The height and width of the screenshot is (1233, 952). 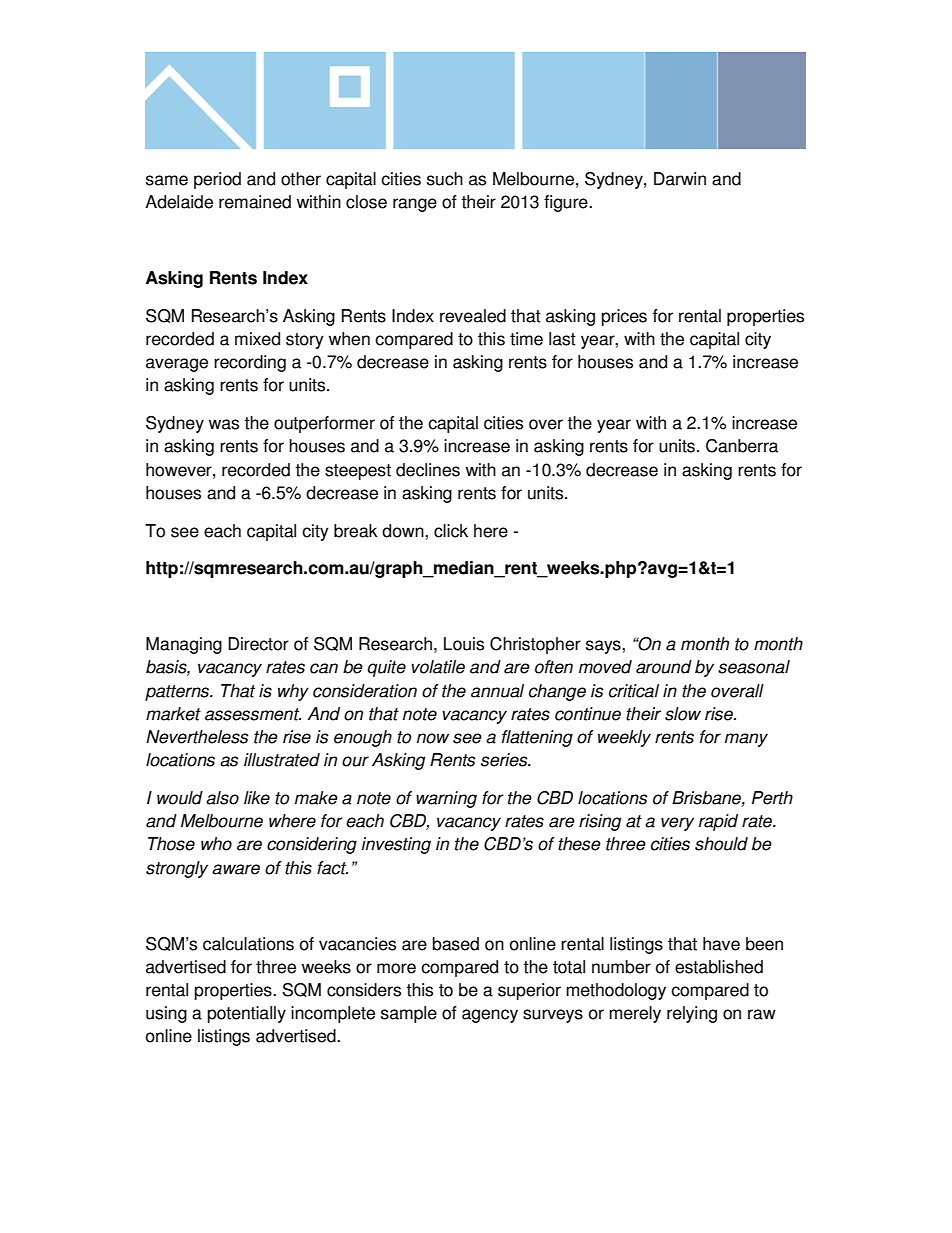 I want to click on now, so click(x=433, y=738).
